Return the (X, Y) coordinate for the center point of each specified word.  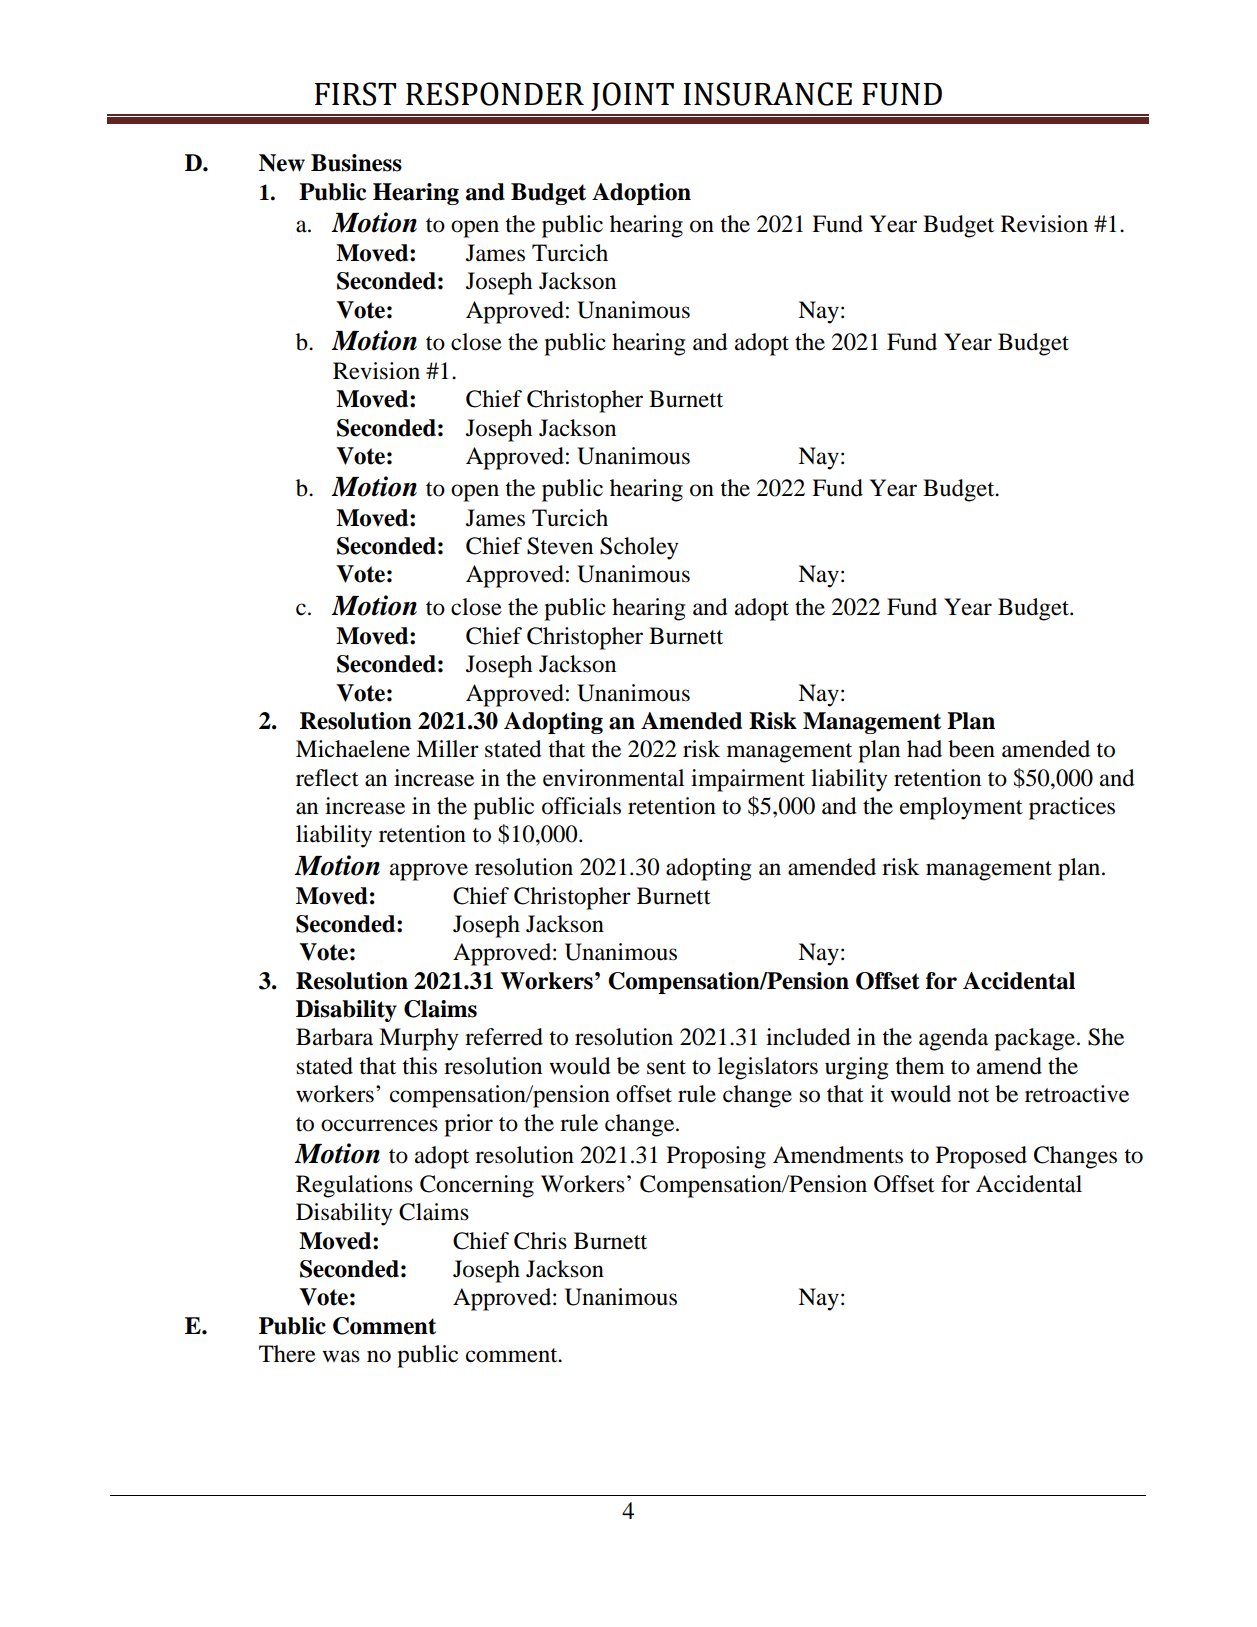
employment (961, 808)
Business (356, 163)
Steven (560, 546)
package (1034, 1039)
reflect (327, 778)
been (971, 749)
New (282, 163)
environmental (613, 778)
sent (666, 1067)
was (341, 1356)
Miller (447, 749)
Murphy (419, 1039)
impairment (748, 780)
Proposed (981, 1157)
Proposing (716, 1157)
